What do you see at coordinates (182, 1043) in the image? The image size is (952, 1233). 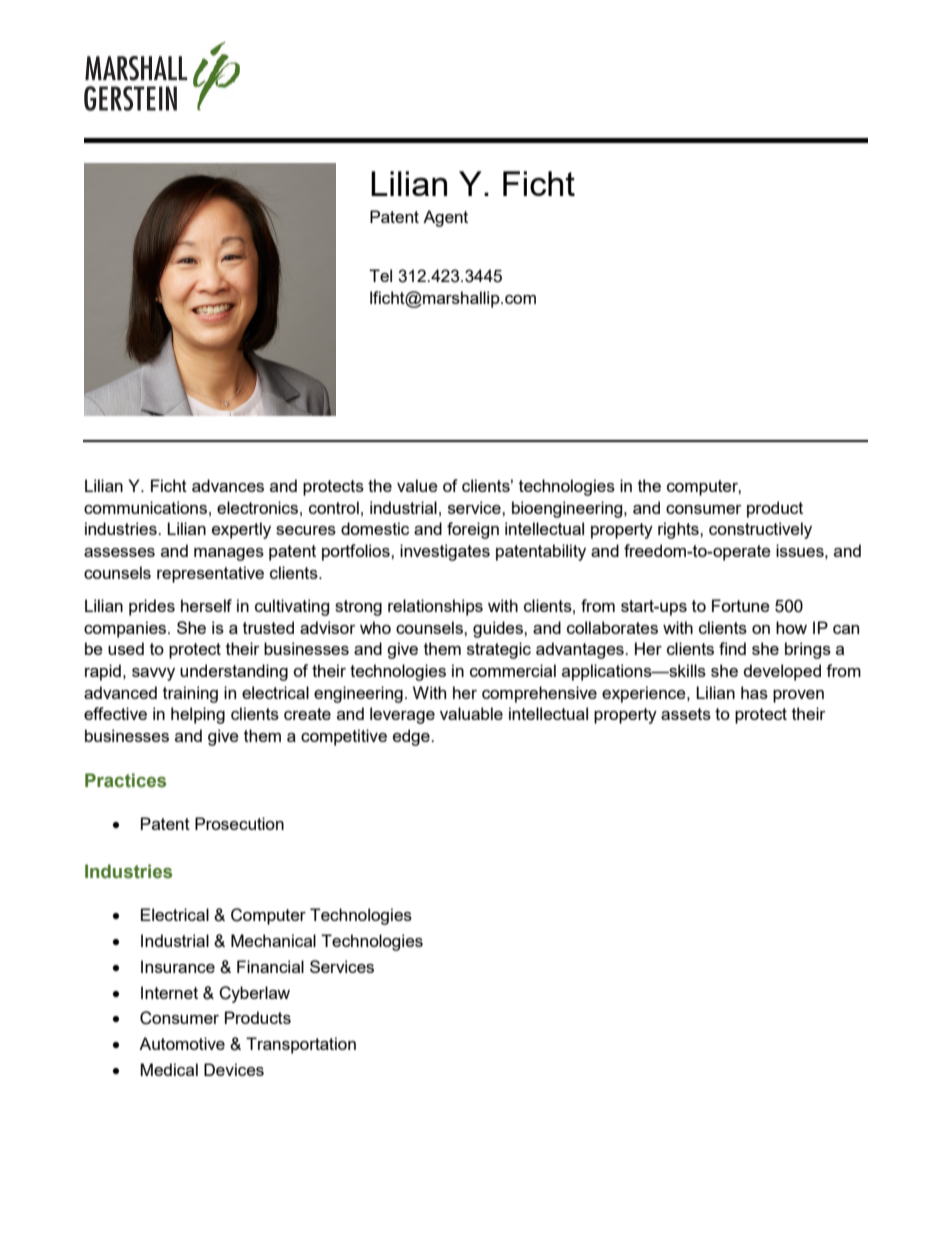 I see `Automotive` at bounding box center [182, 1043].
